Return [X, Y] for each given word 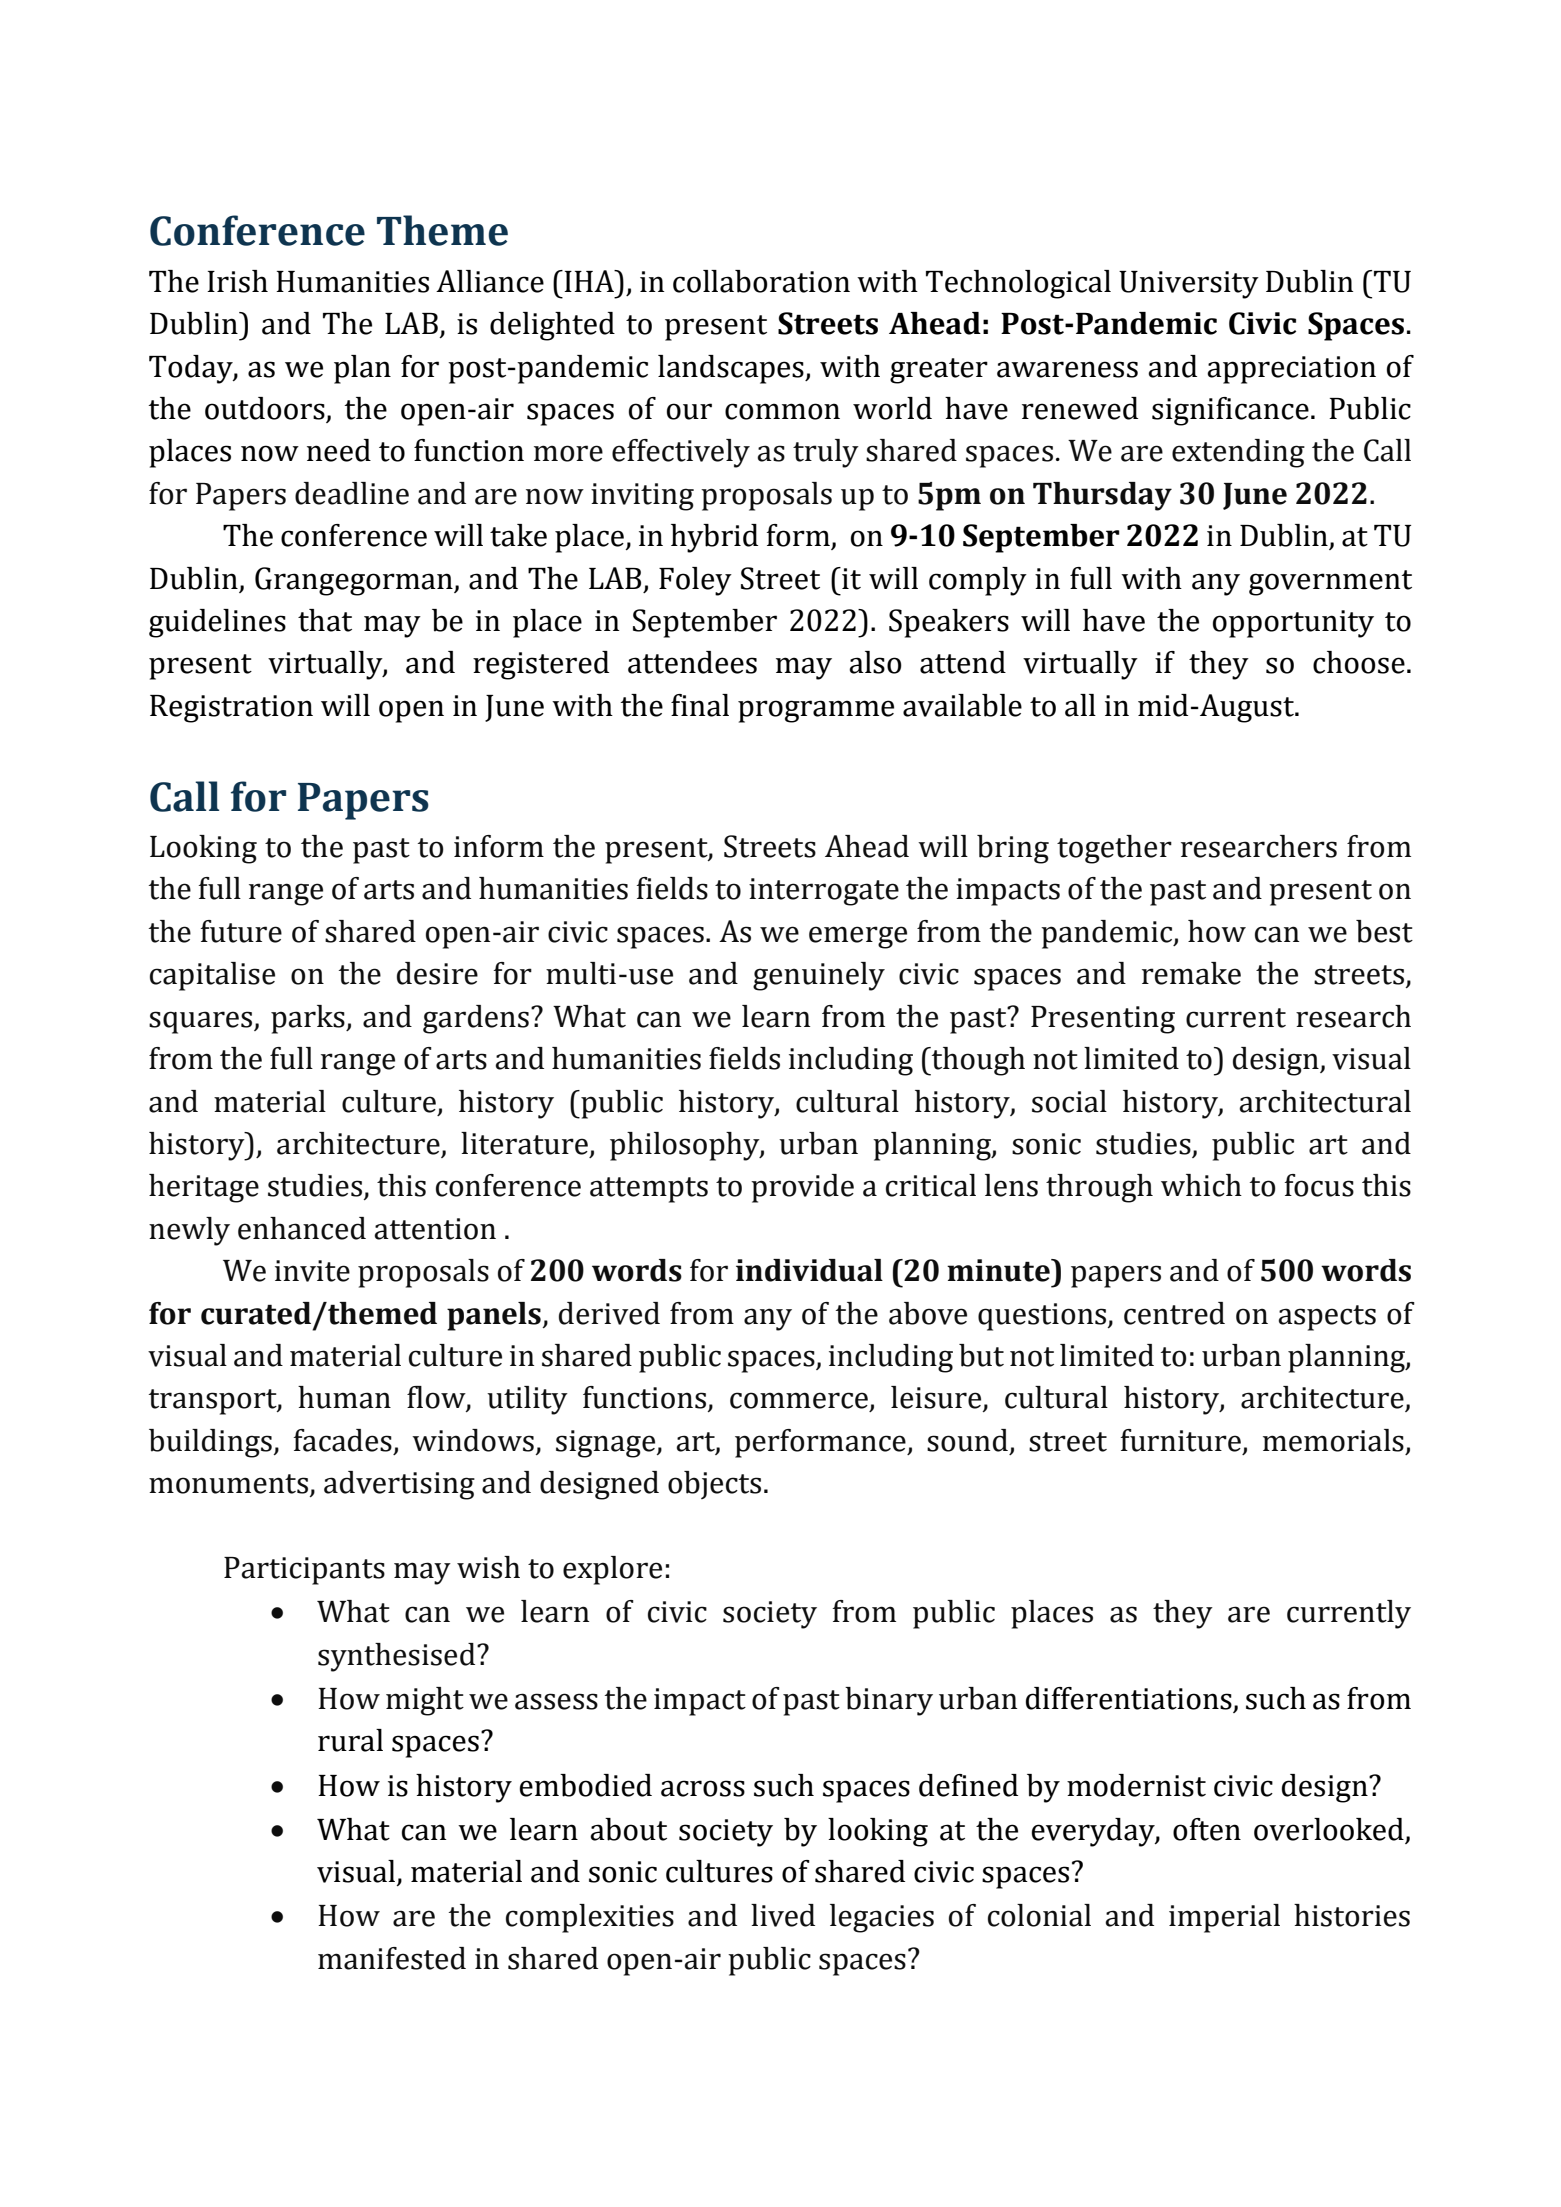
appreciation [1291, 370]
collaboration [761, 281]
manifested [392, 1958]
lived [783, 1915]
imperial [1224, 1918]
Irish [237, 281]
